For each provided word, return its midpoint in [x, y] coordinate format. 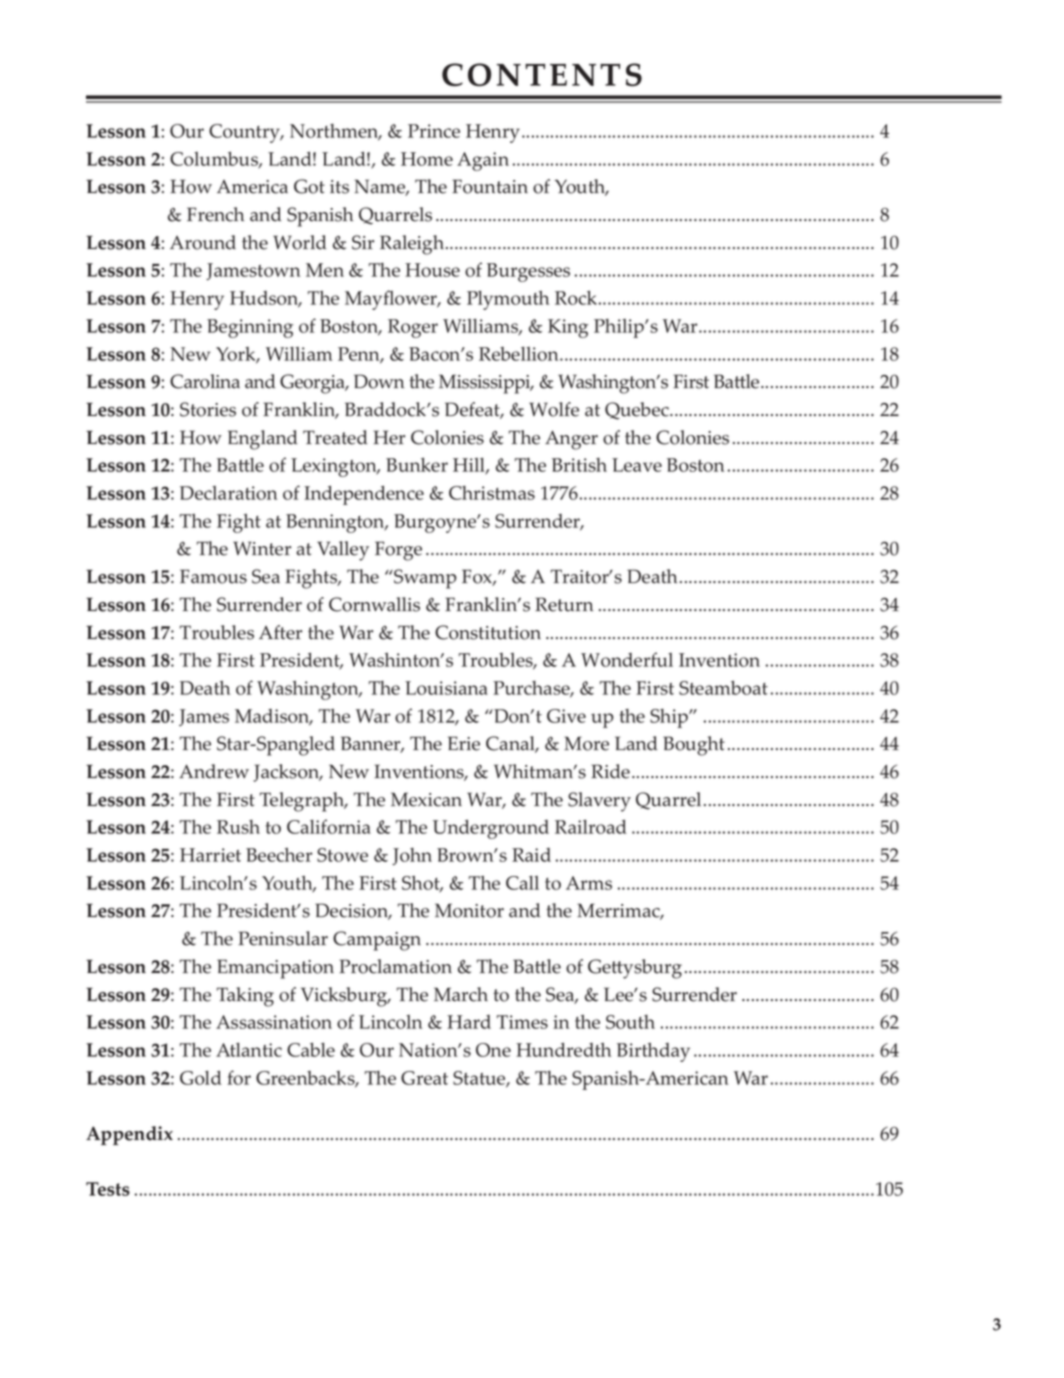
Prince [434, 131]
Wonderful [627, 659]
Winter [262, 548]
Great [424, 1078]
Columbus [215, 160]
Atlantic [249, 1050]
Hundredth [563, 1049]
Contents [542, 74]
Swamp [424, 579]
